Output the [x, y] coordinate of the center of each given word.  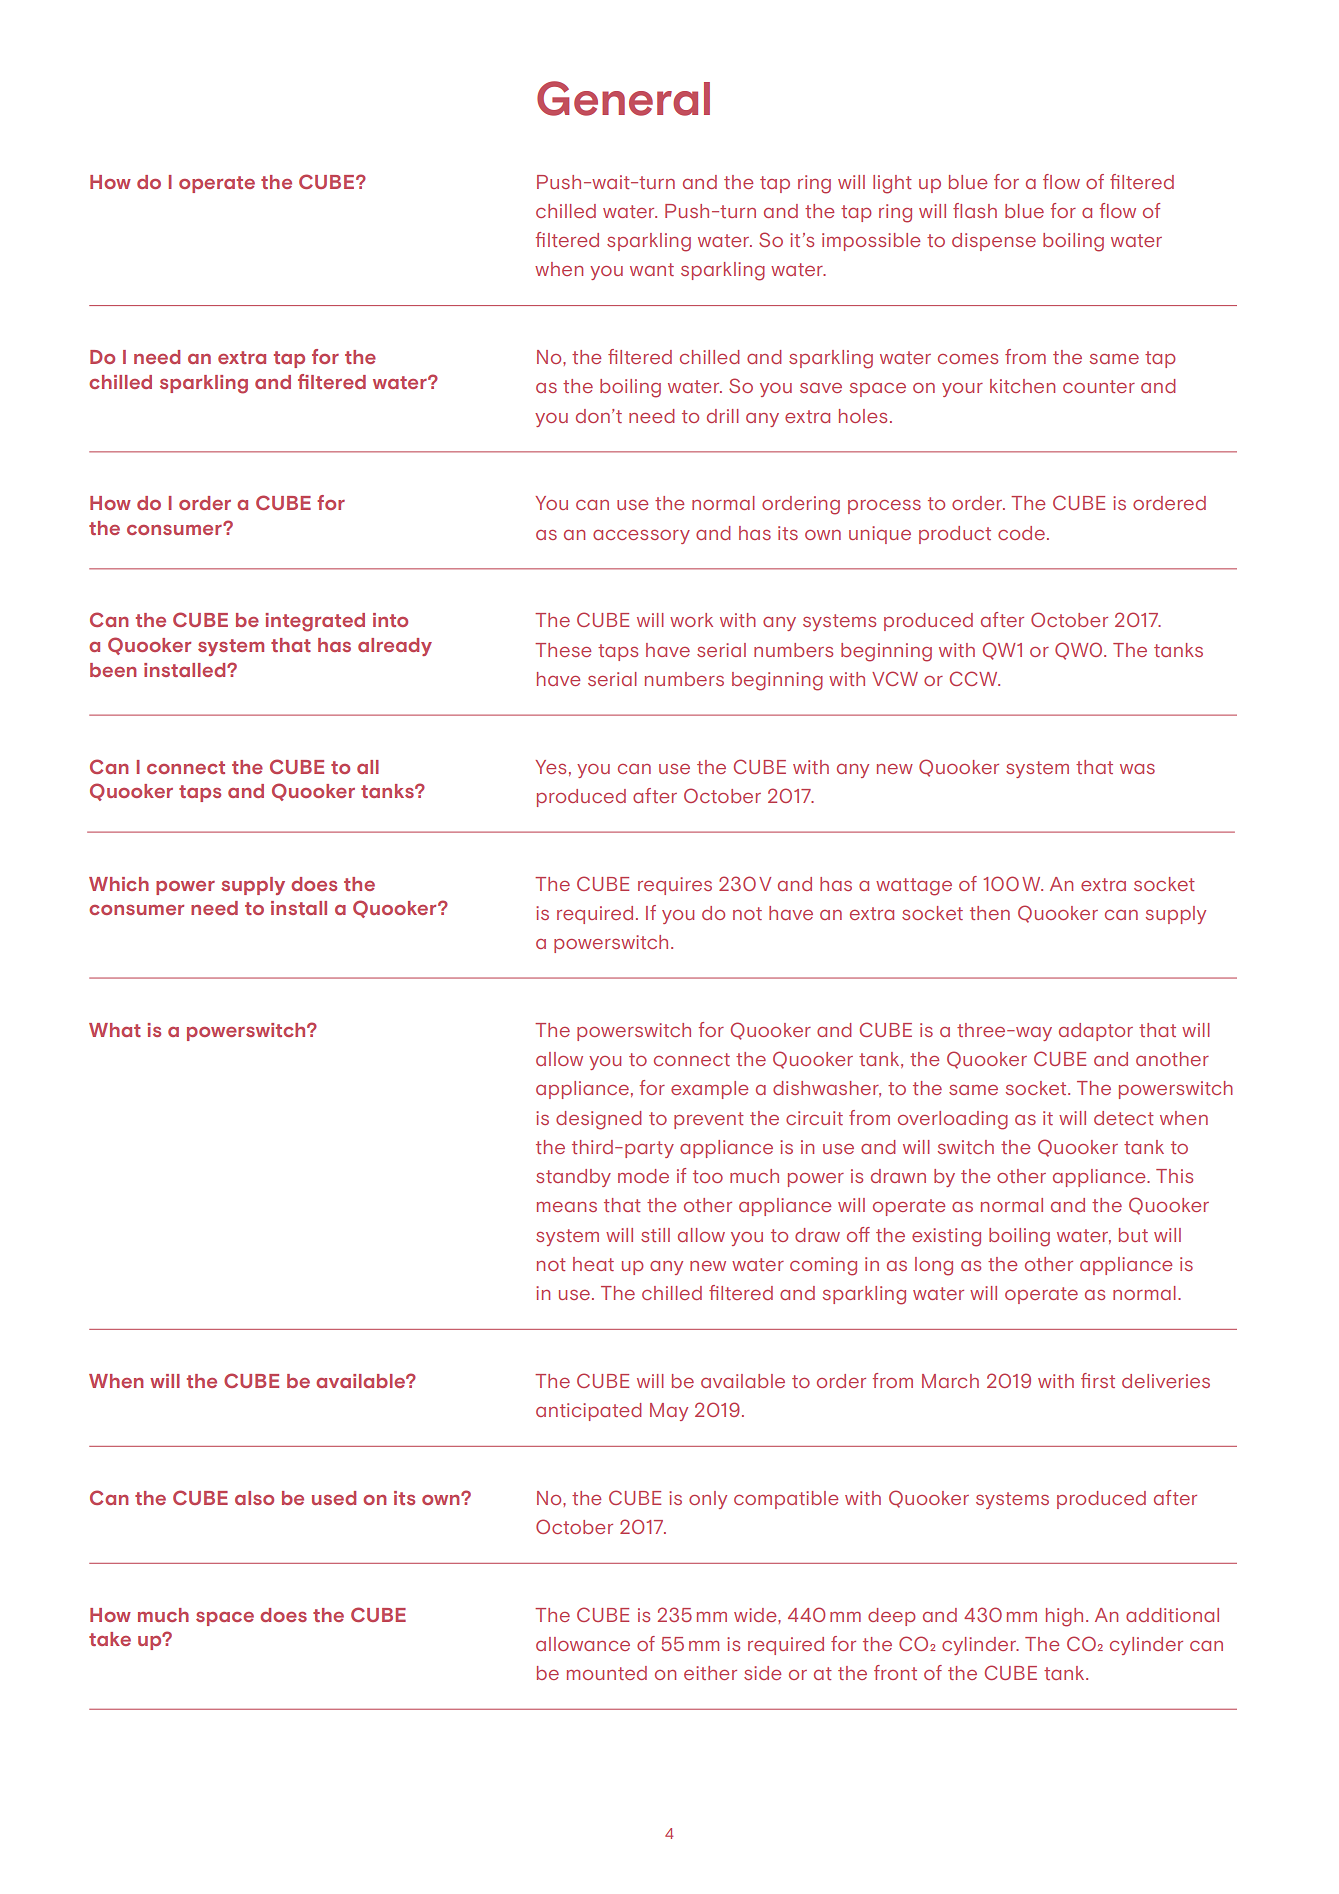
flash [975, 210]
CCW [975, 678]
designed [599, 1120]
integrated [315, 622]
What [115, 1030]
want [652, 269]
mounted [607, 1673]
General [623, 98]
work [691, 620]
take [110, 1639]
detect [1124, 1118]
